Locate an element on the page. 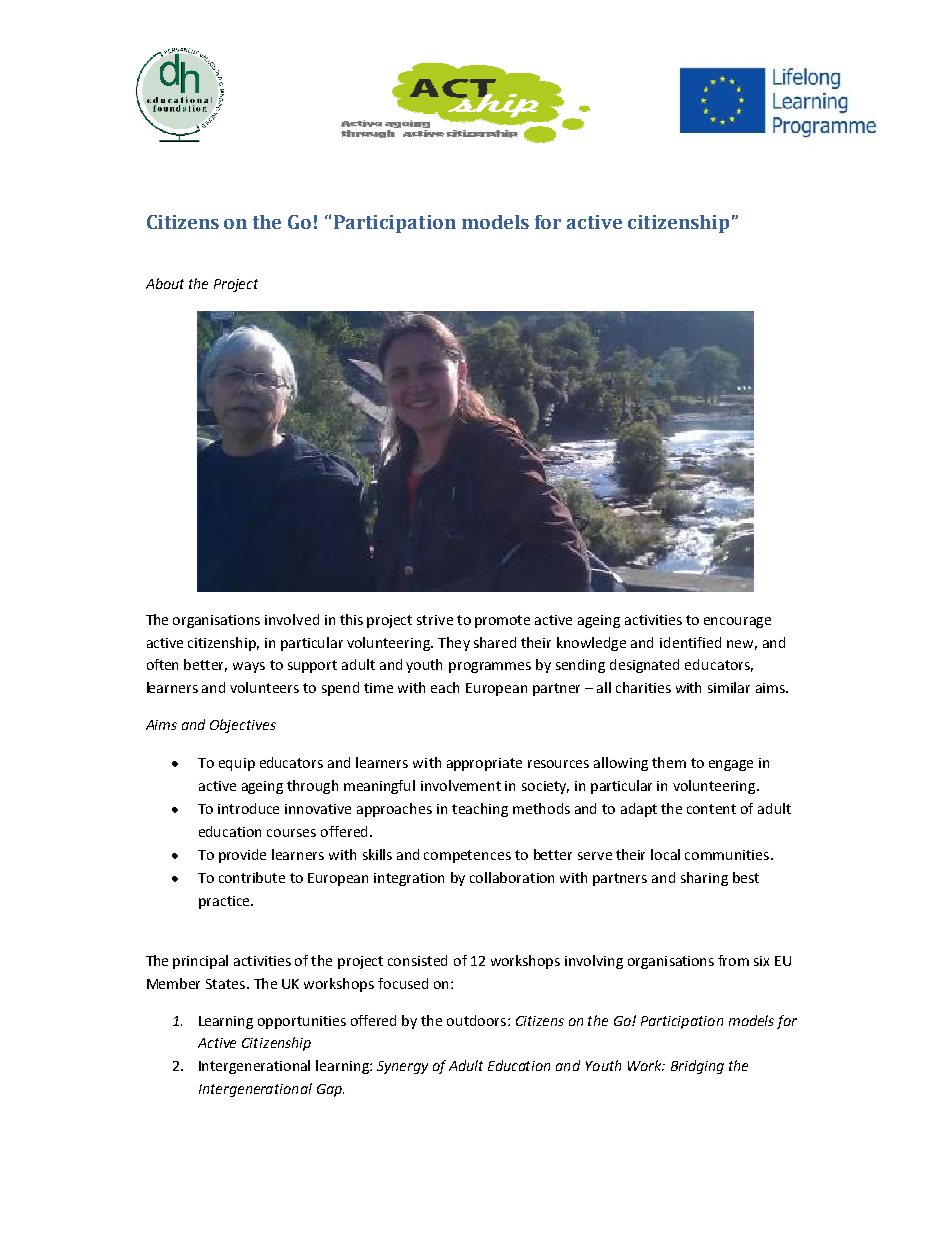 This page has height=1233, width=952. sharing is located at coordinates (704, 879).
